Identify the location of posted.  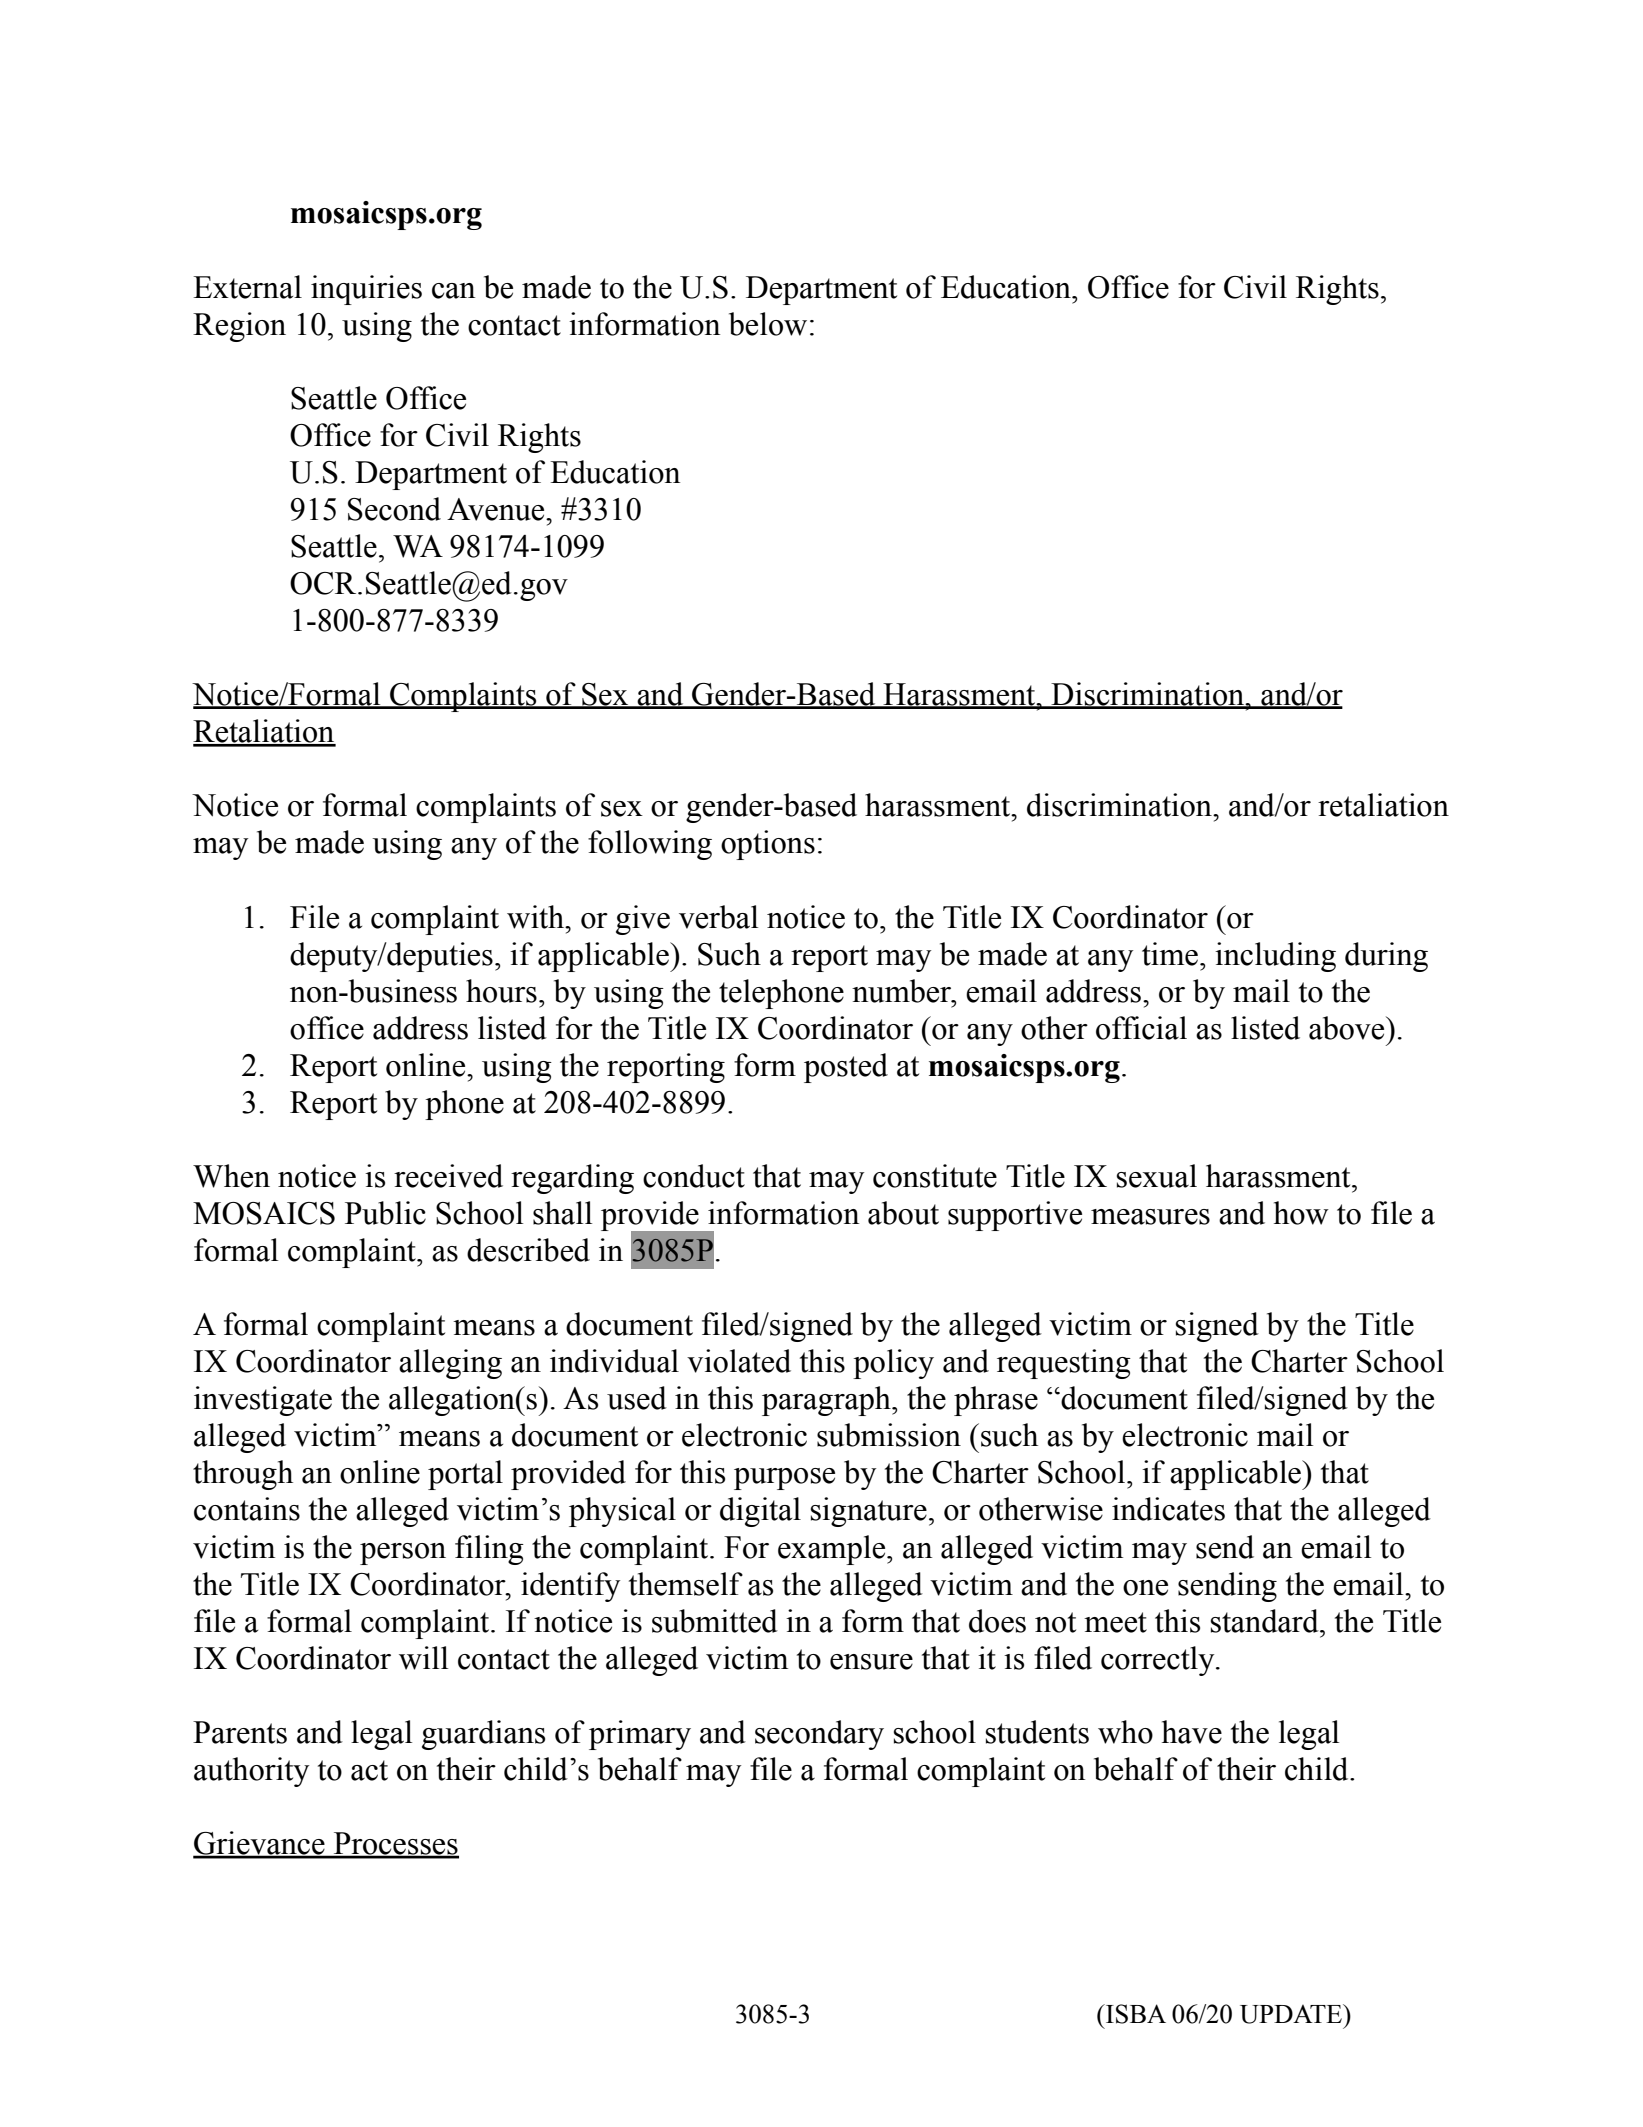
(846, 1068).
